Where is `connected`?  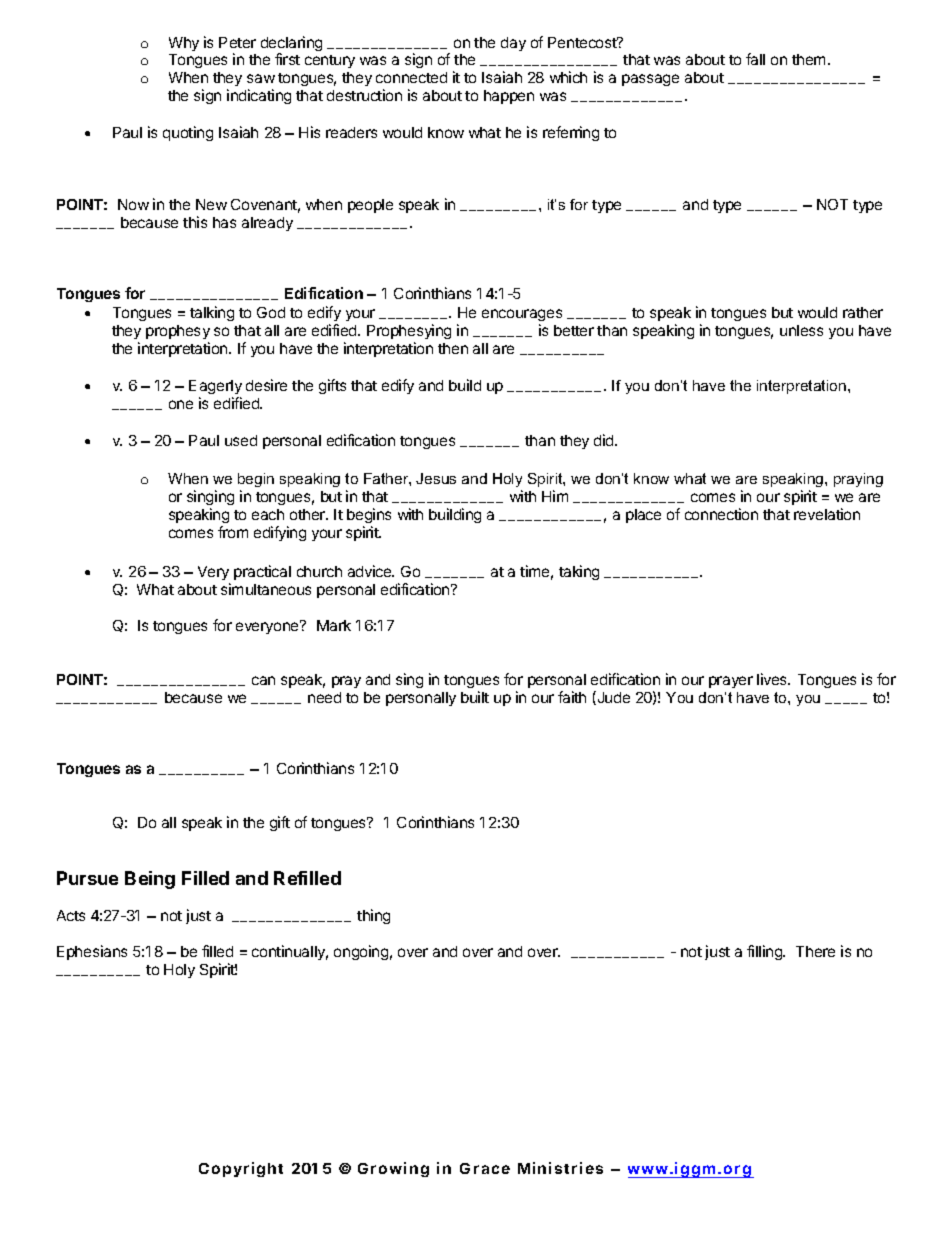
connected is located at coordinates (411, 77).
